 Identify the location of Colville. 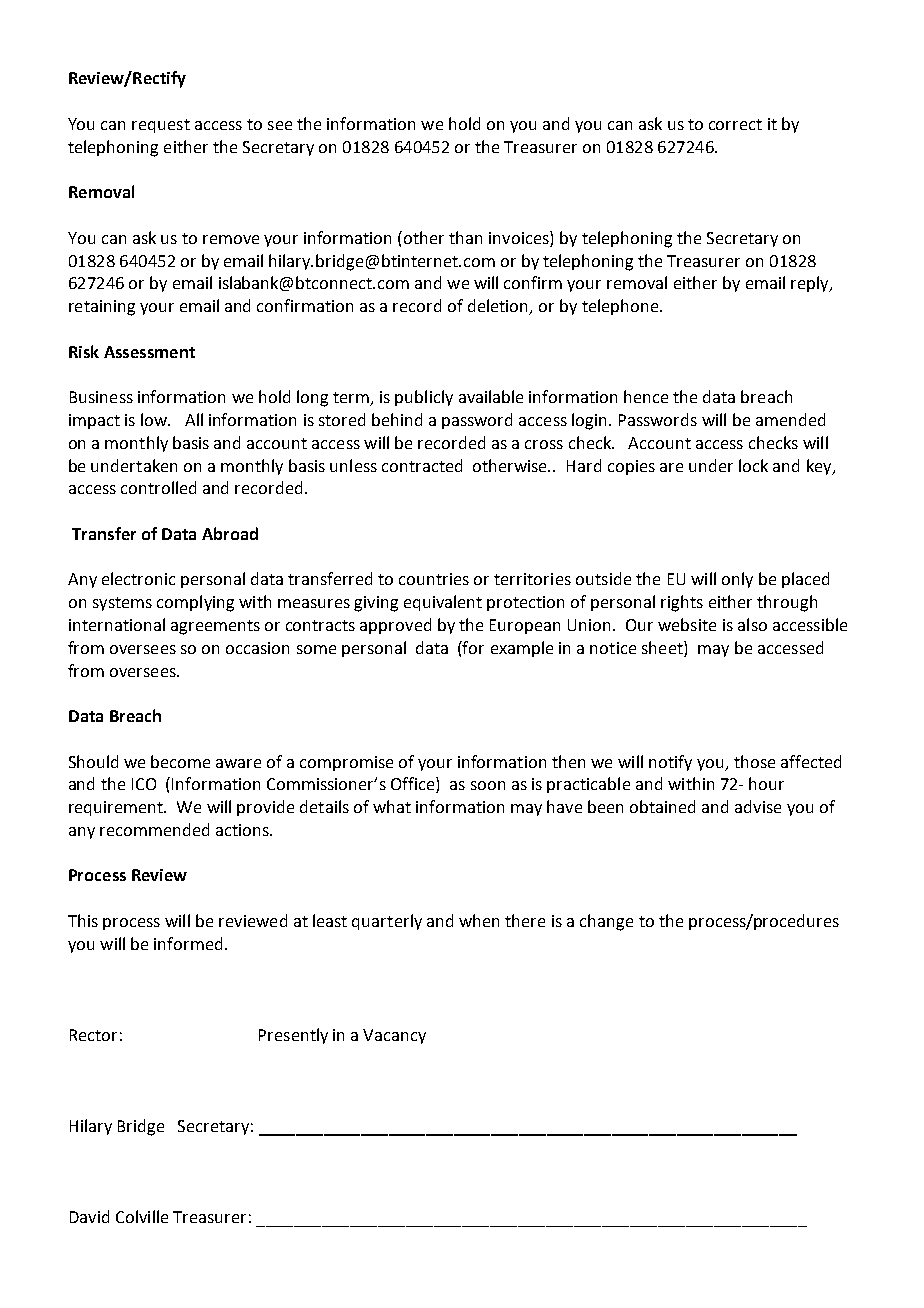
(142, 1216).
